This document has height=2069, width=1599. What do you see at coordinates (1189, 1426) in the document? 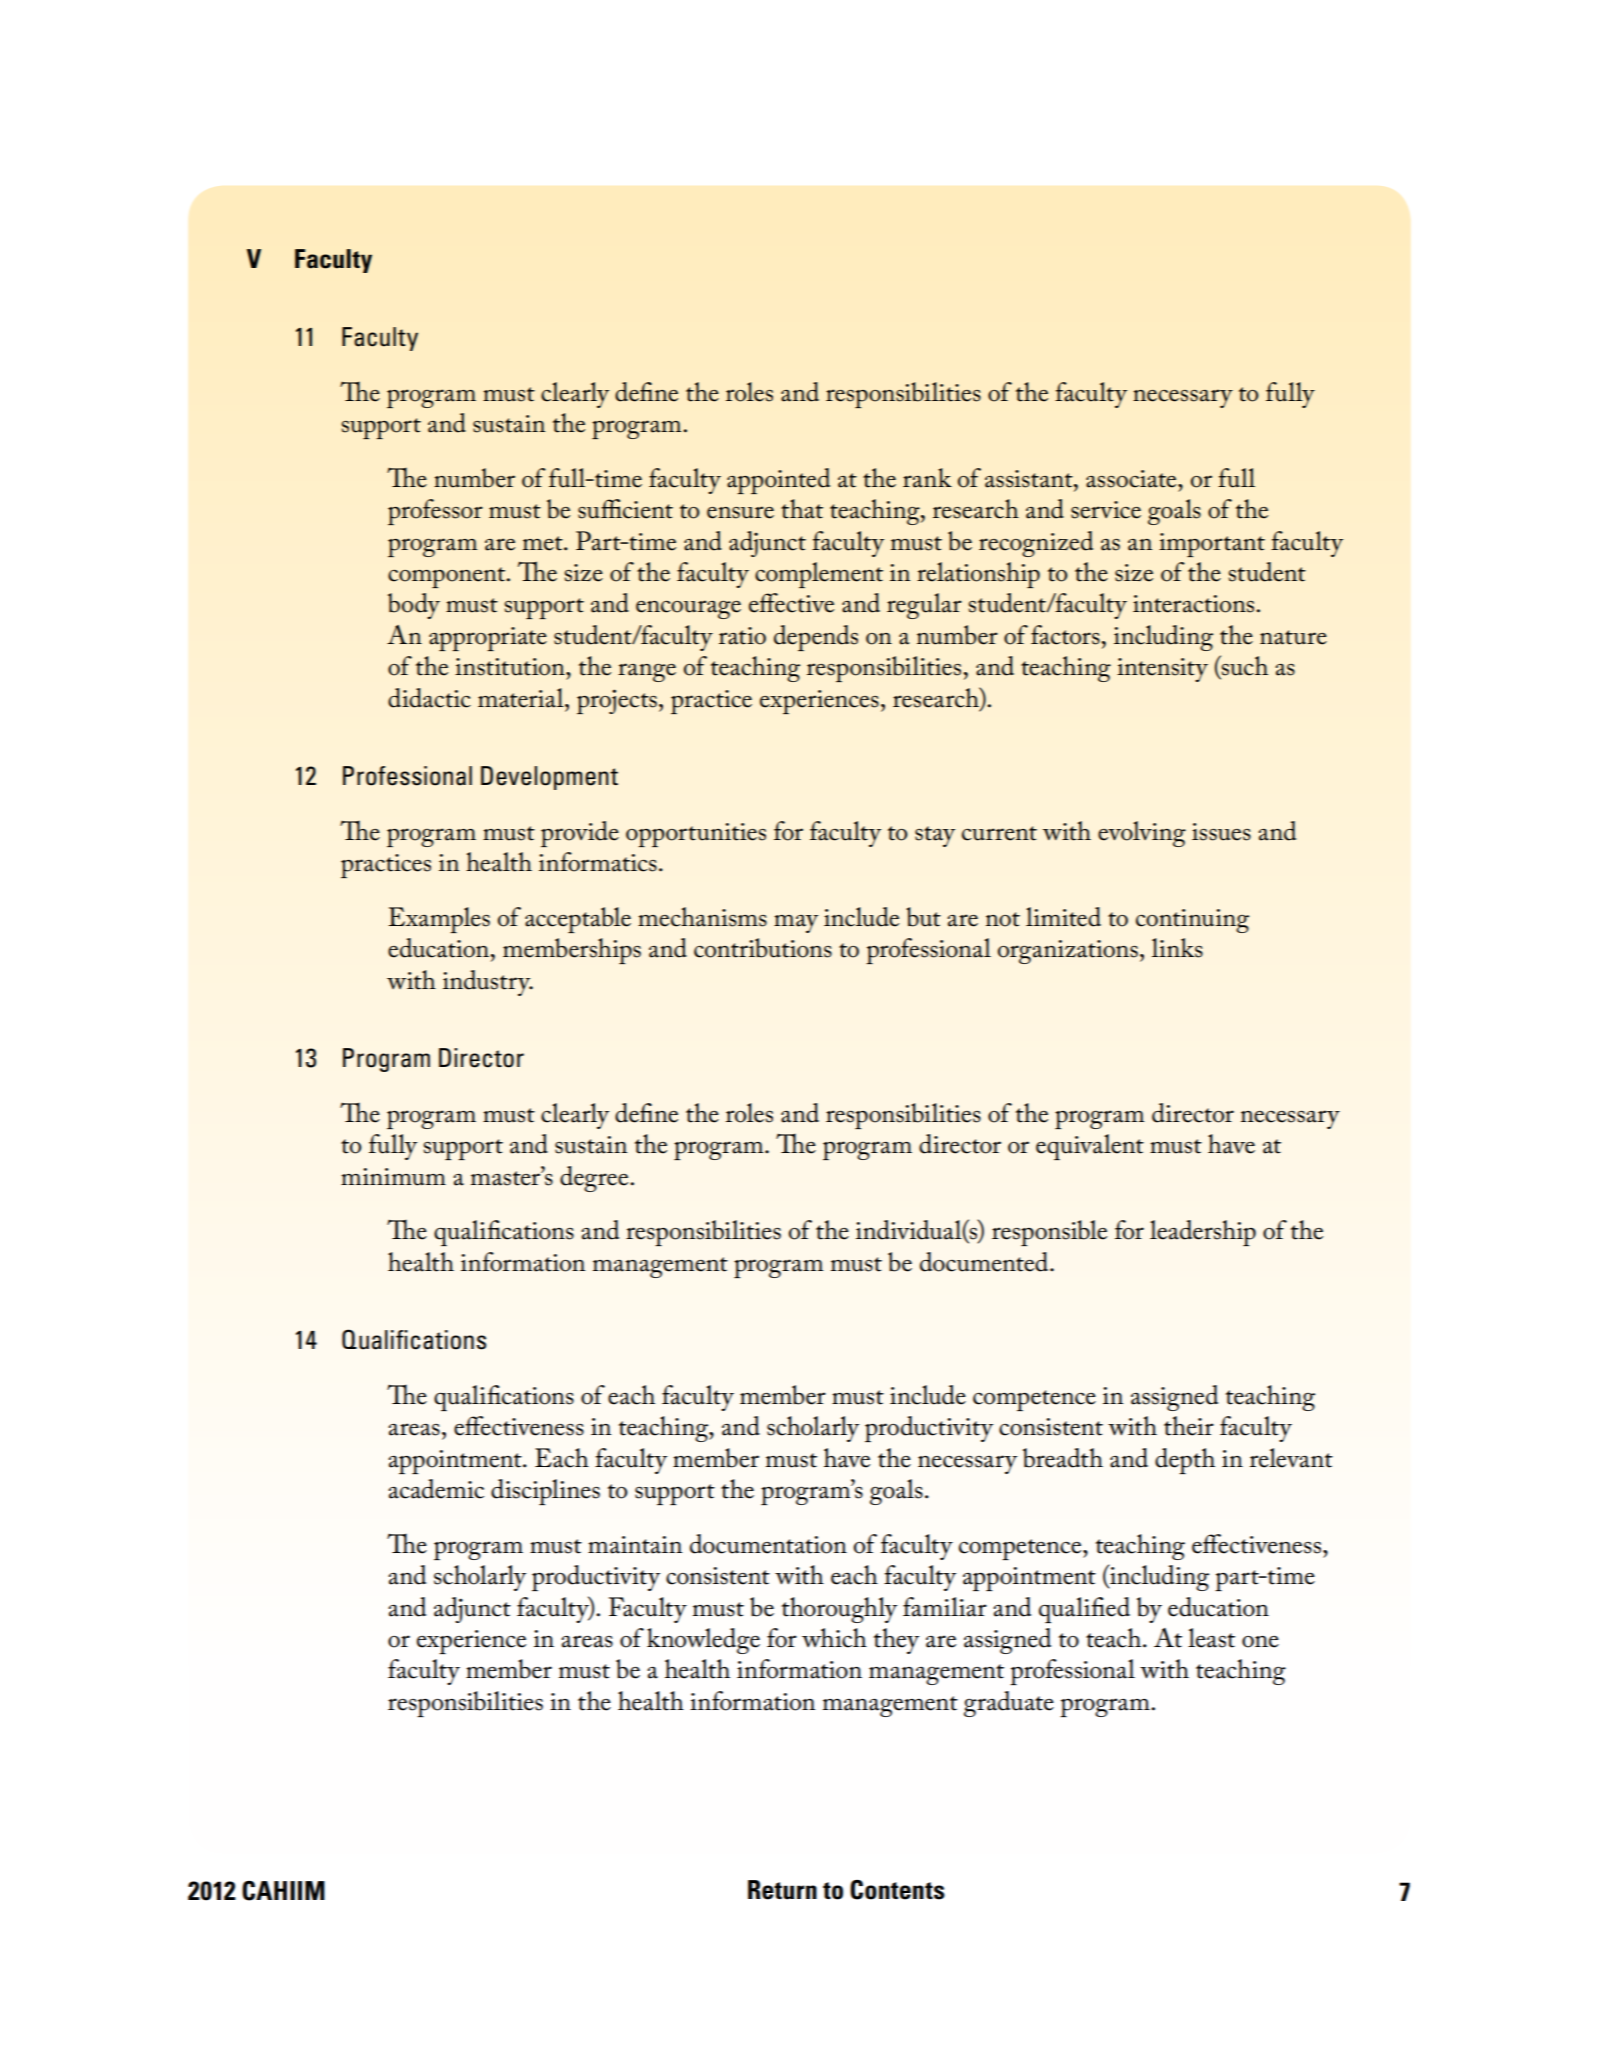
I see `their` at bounding box center [1189, 1426].
